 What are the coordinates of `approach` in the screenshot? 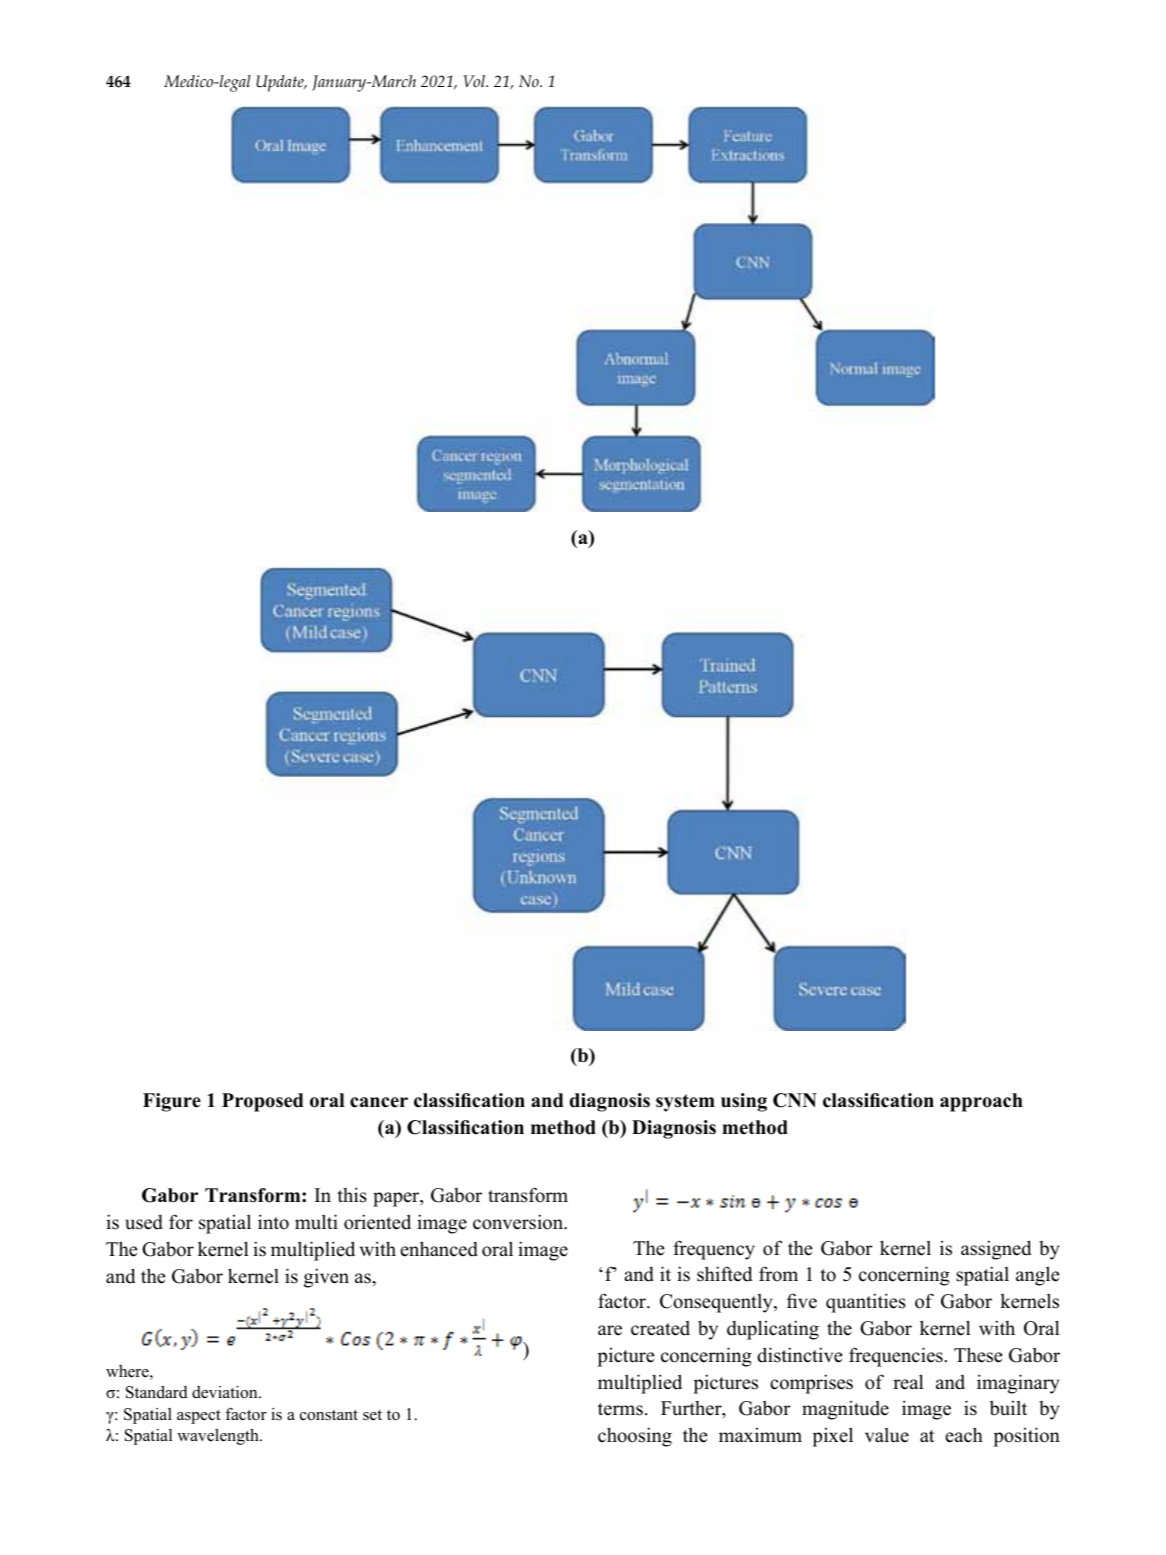 It's located at (981, 1102).
